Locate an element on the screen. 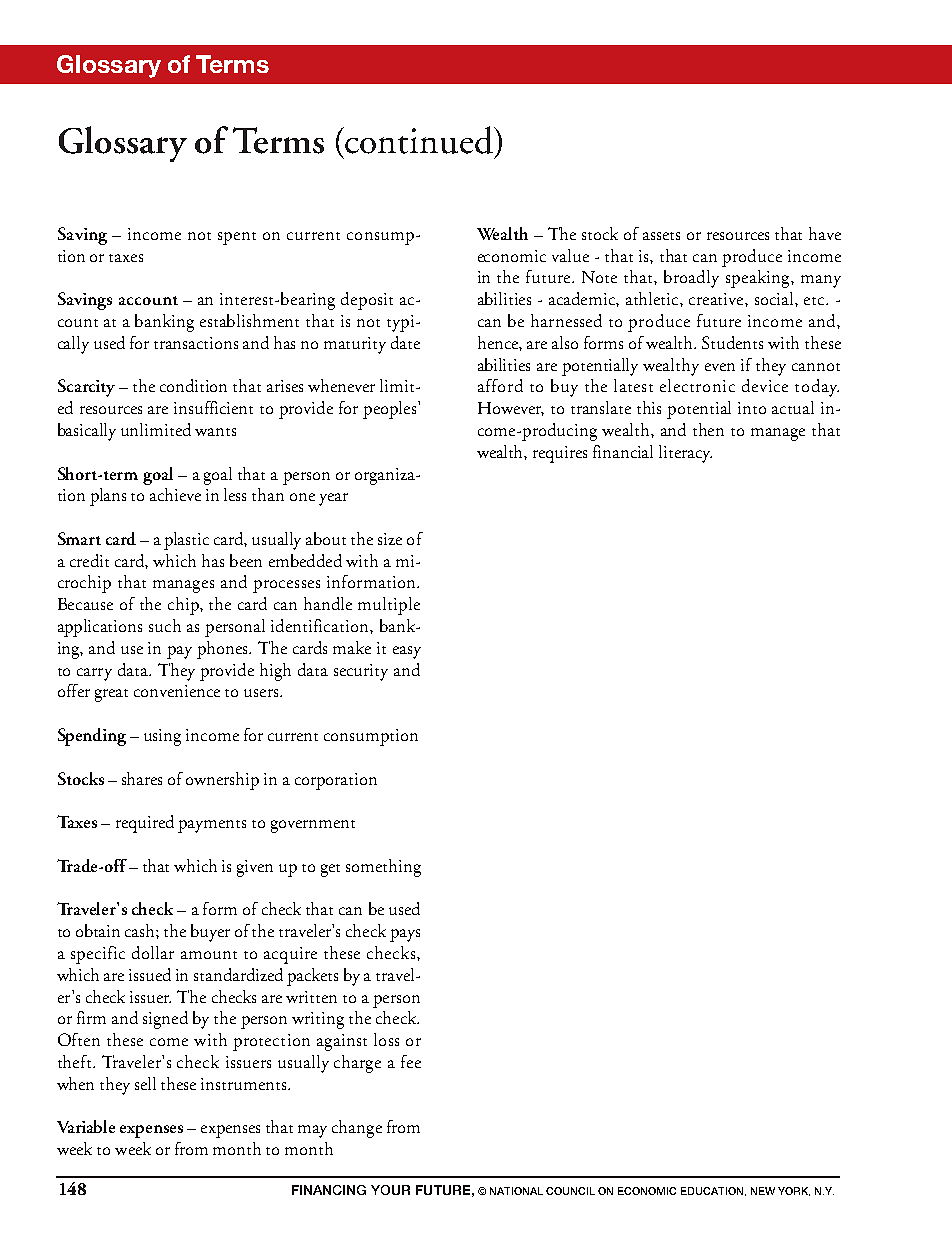 The image size is (952, 1233). achieve is located at coordinates (175, 494).
